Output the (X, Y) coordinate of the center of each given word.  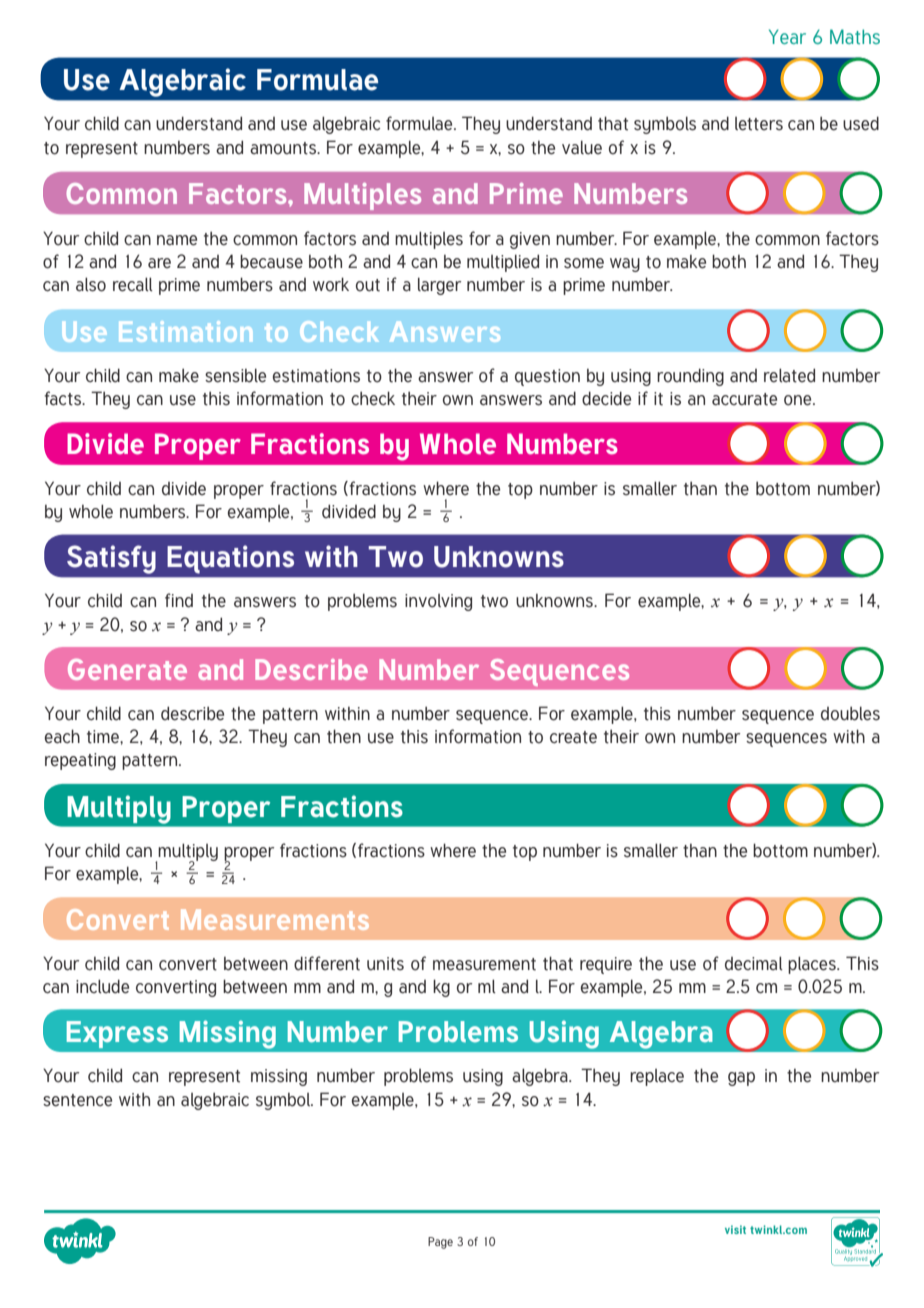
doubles (850, 713)
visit (735, 1229)
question (547, 377)
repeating (80, 761)
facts (64, 398)
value (582, 147)
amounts (284, 148)
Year (787, 36)
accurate (744, 399)
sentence (77, 1100)
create (573, 737)
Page (440, 1243)
